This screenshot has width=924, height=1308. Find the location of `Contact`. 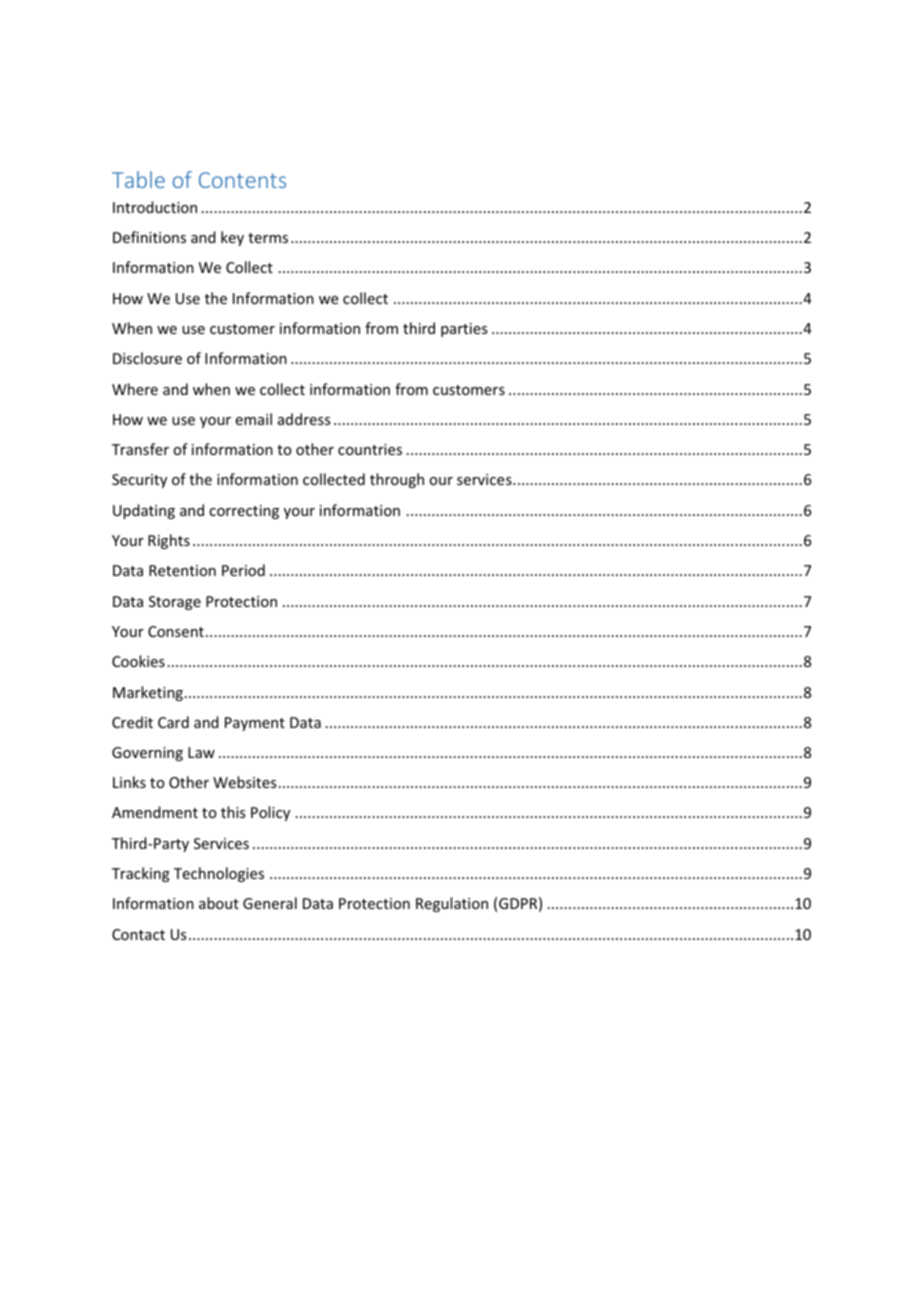

Contact is located at coordinates (138, 934).
